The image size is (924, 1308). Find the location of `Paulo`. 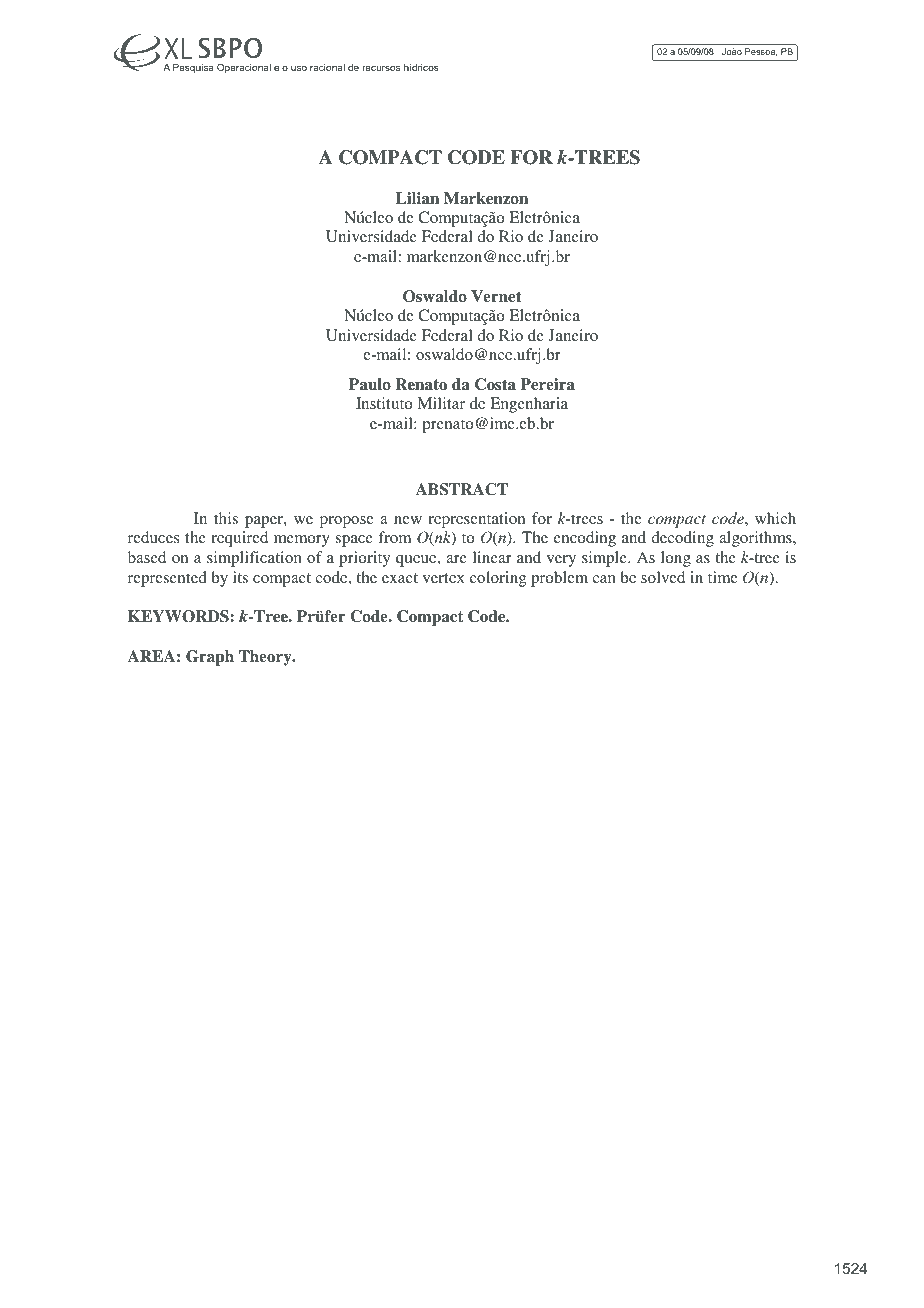

Paulo is located at coordinates (370, 384).
